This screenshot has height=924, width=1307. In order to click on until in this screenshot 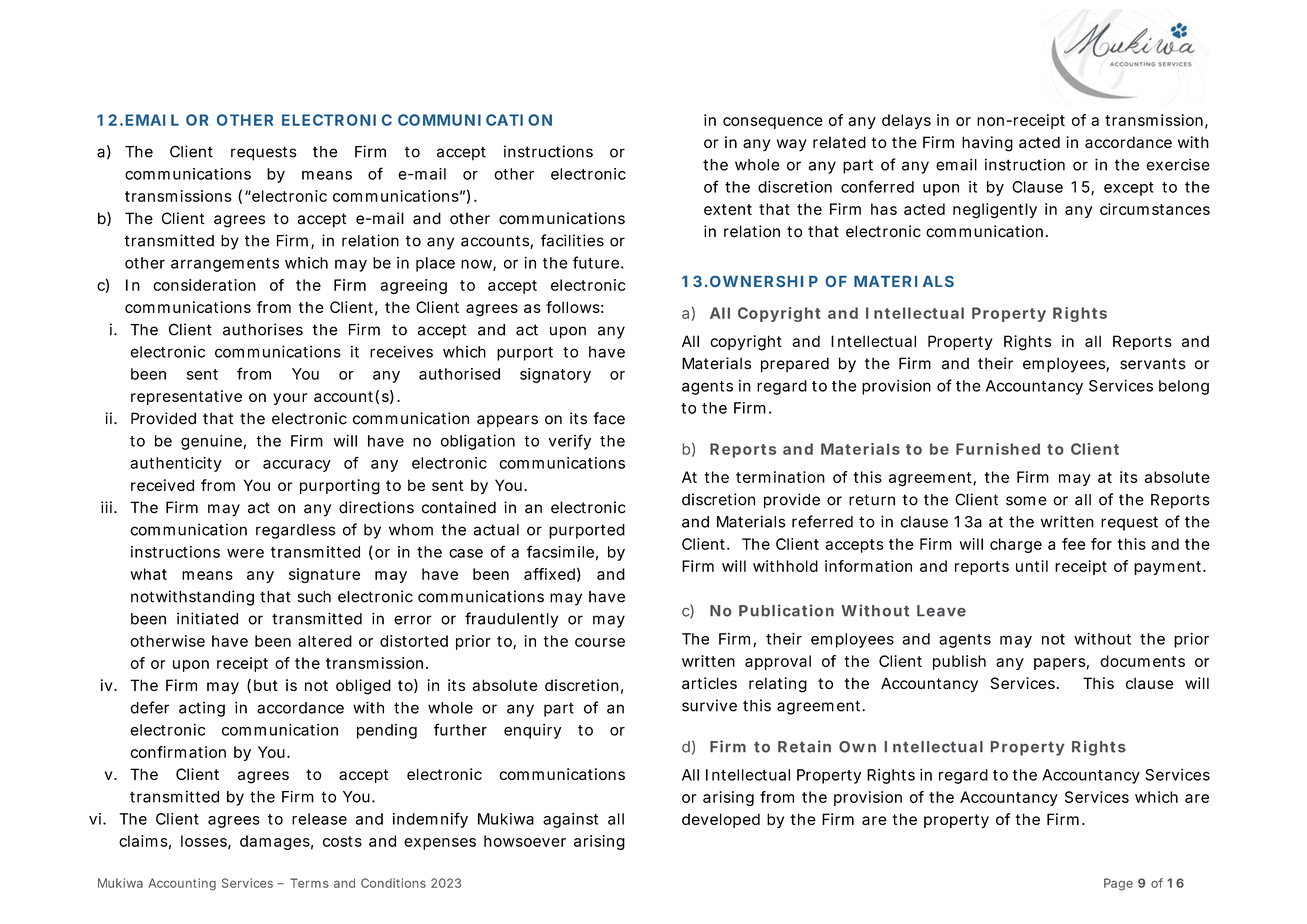, I will do `click(1032, 566)`.
